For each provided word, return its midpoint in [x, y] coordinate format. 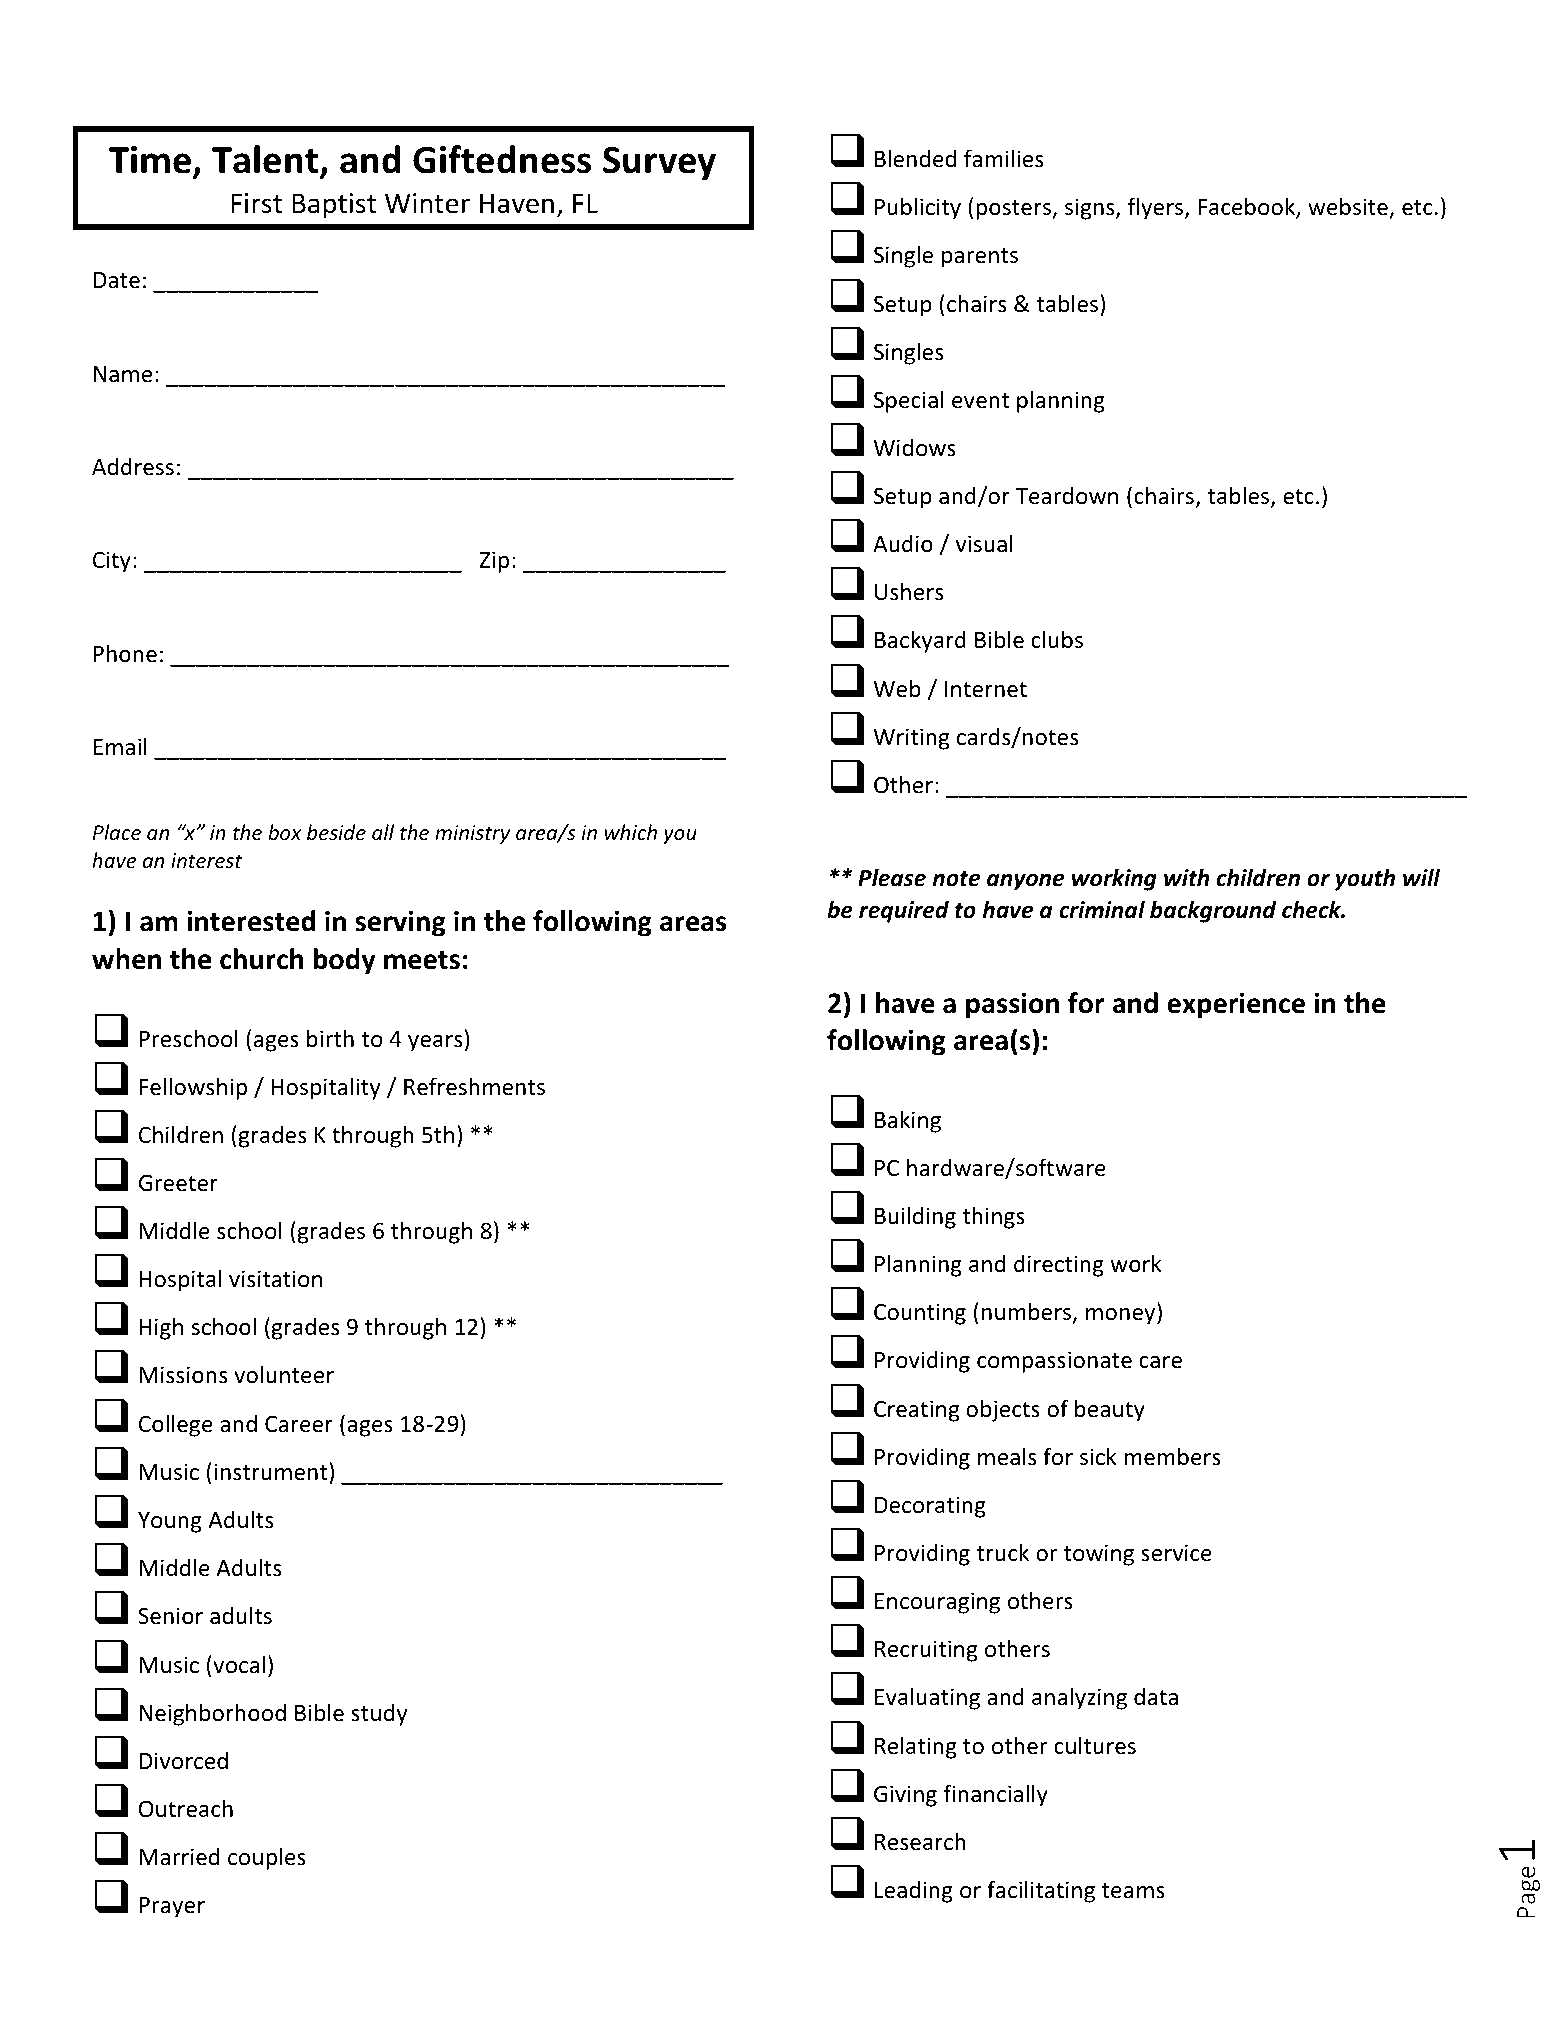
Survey [659, 164]
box [285, 832]
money [1122, 1316]
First [256, 203]
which [631, 832]
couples [267, 1858]
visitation [275, 1279]
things [993, 1217]
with [1186, 877]
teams [1133, 1891]
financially [996, 1795]
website [1348, 206]
